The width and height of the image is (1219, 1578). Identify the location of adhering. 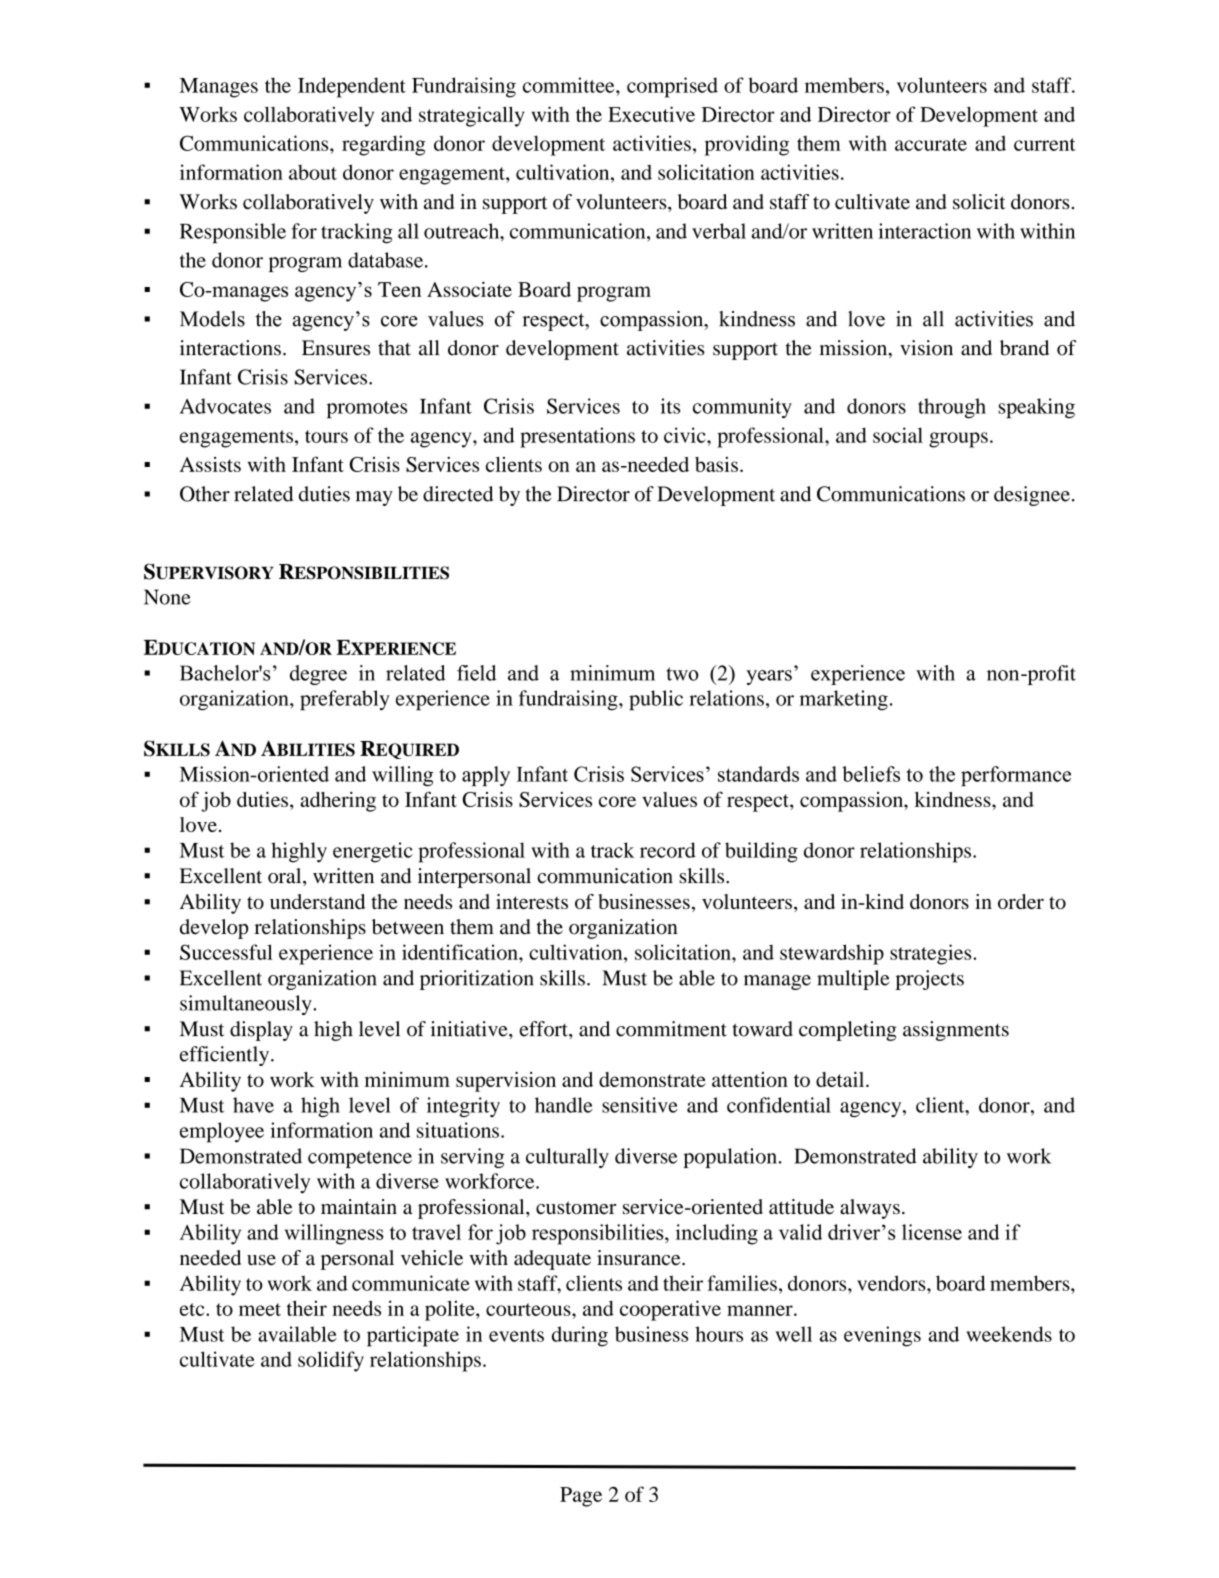
(338, 802).
